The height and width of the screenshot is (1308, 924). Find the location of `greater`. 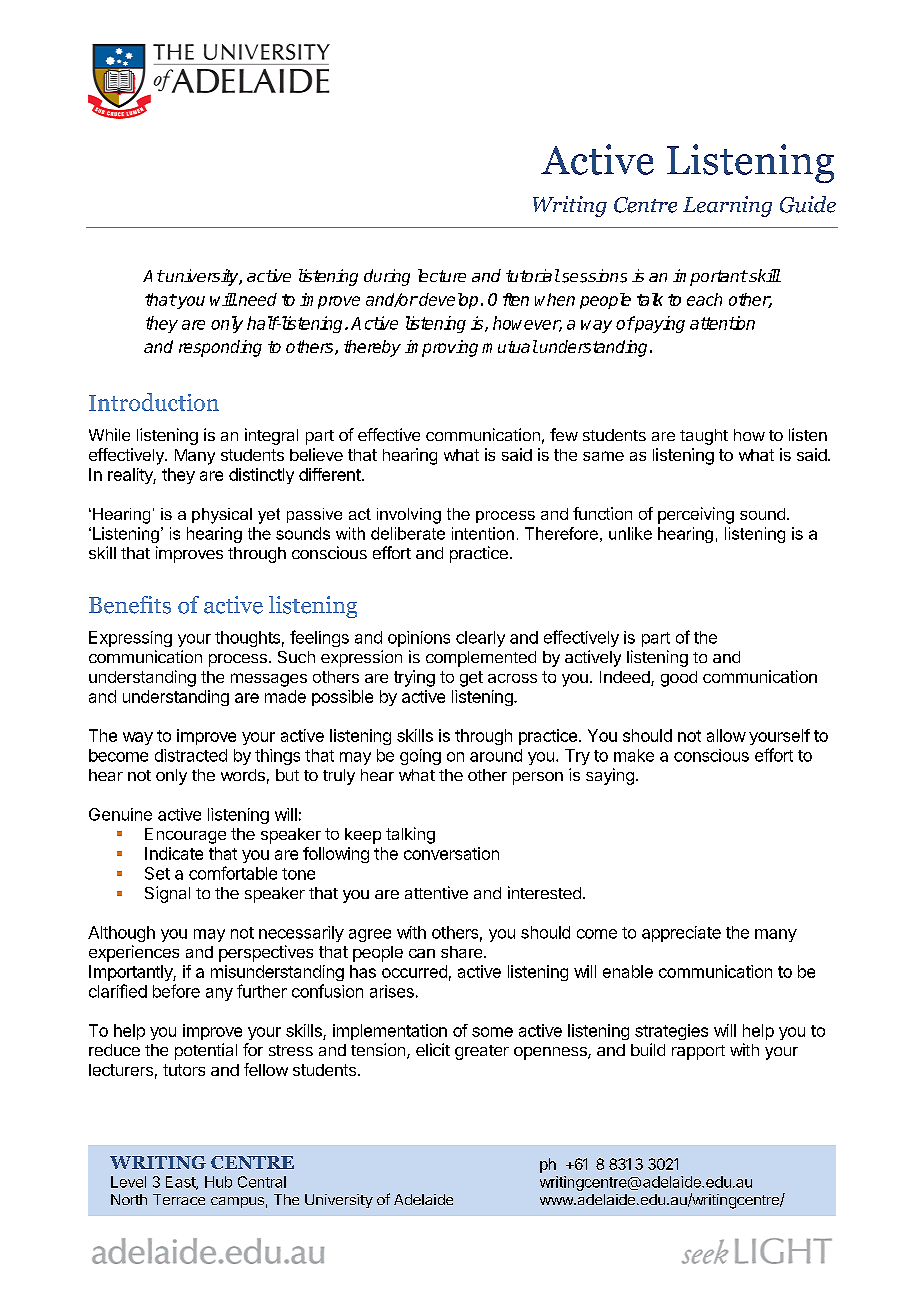

greater is located at coordinates (482, 1052).
